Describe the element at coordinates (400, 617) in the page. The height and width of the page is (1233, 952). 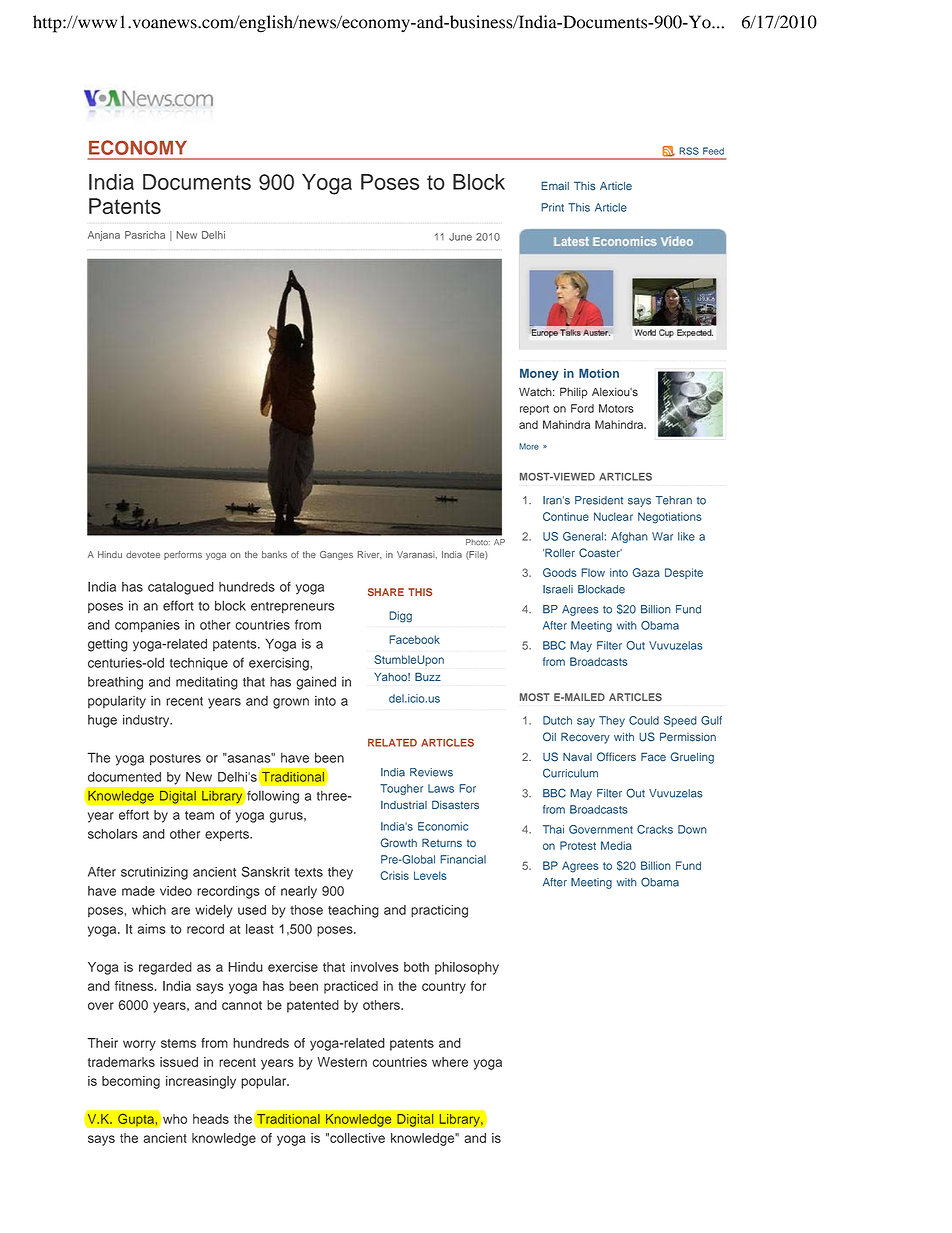
I see `Digg` at that location.
